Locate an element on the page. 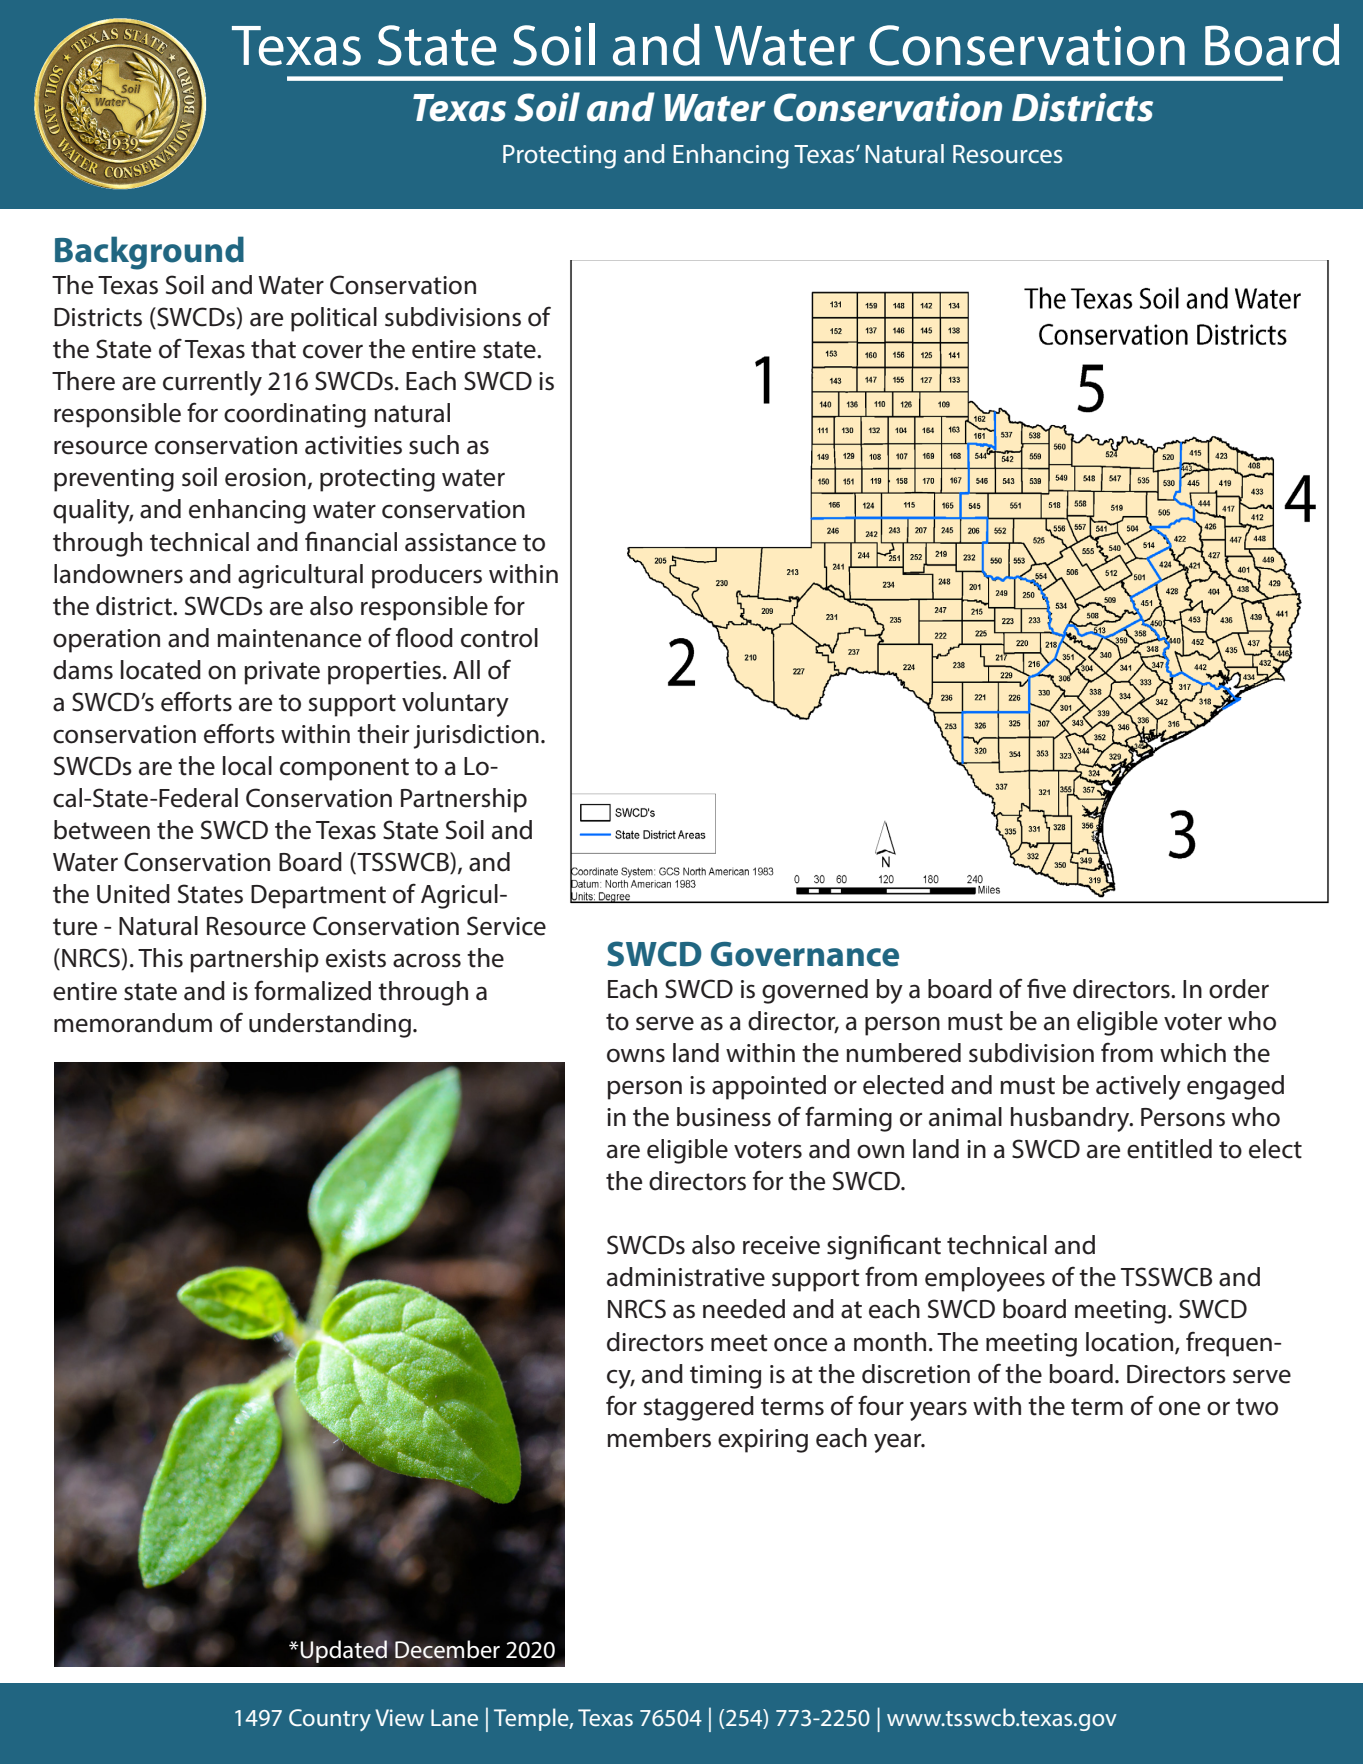  This is located at coordinates (160, 958).
